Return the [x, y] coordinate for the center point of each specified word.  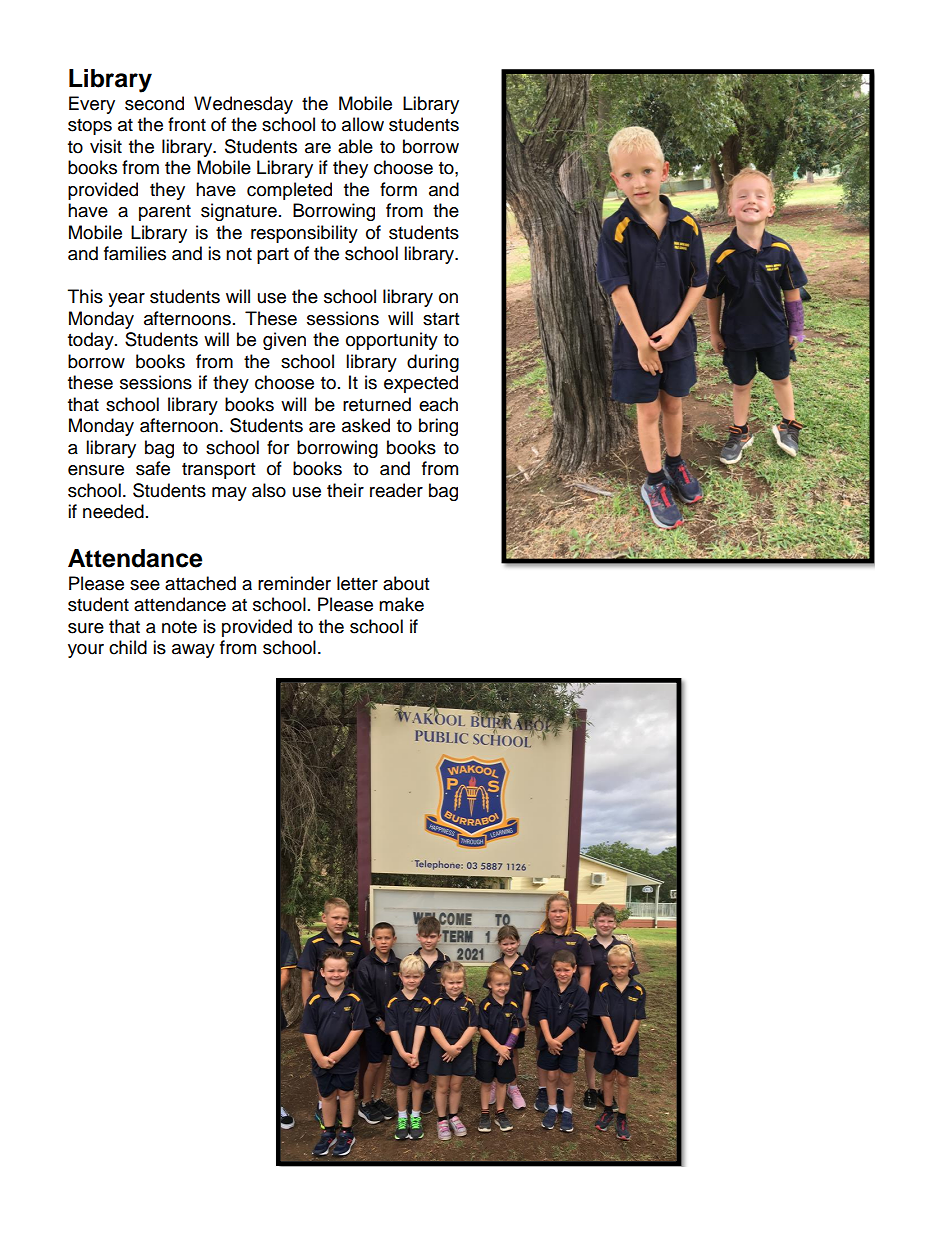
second [154, 103]
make [401, 604]
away [193, 651]
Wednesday [243, 105]
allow [363, 124]
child [128, 647]
